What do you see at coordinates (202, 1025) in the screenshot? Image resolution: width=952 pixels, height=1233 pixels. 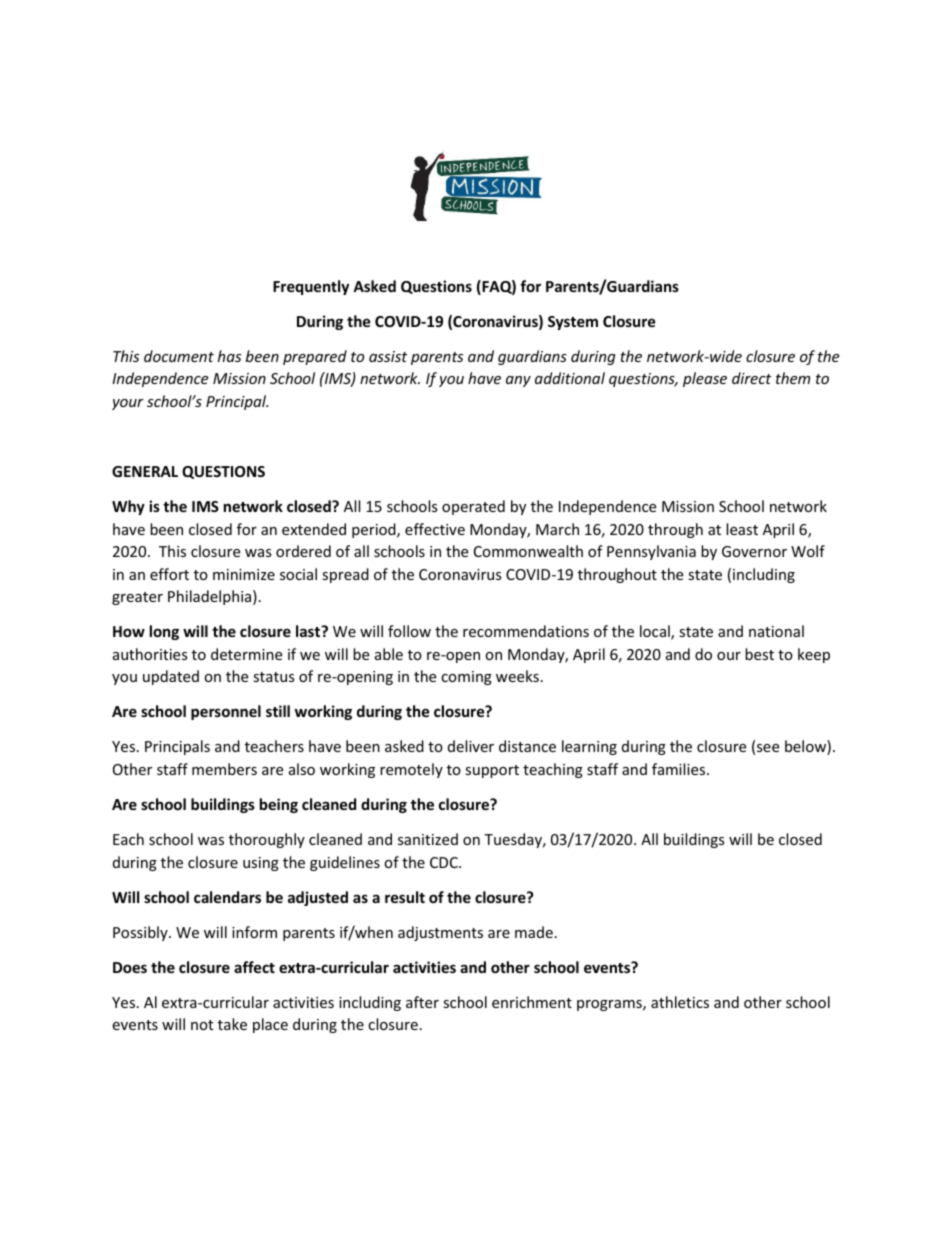 I see `not` at bounding box center [202, 1025].
